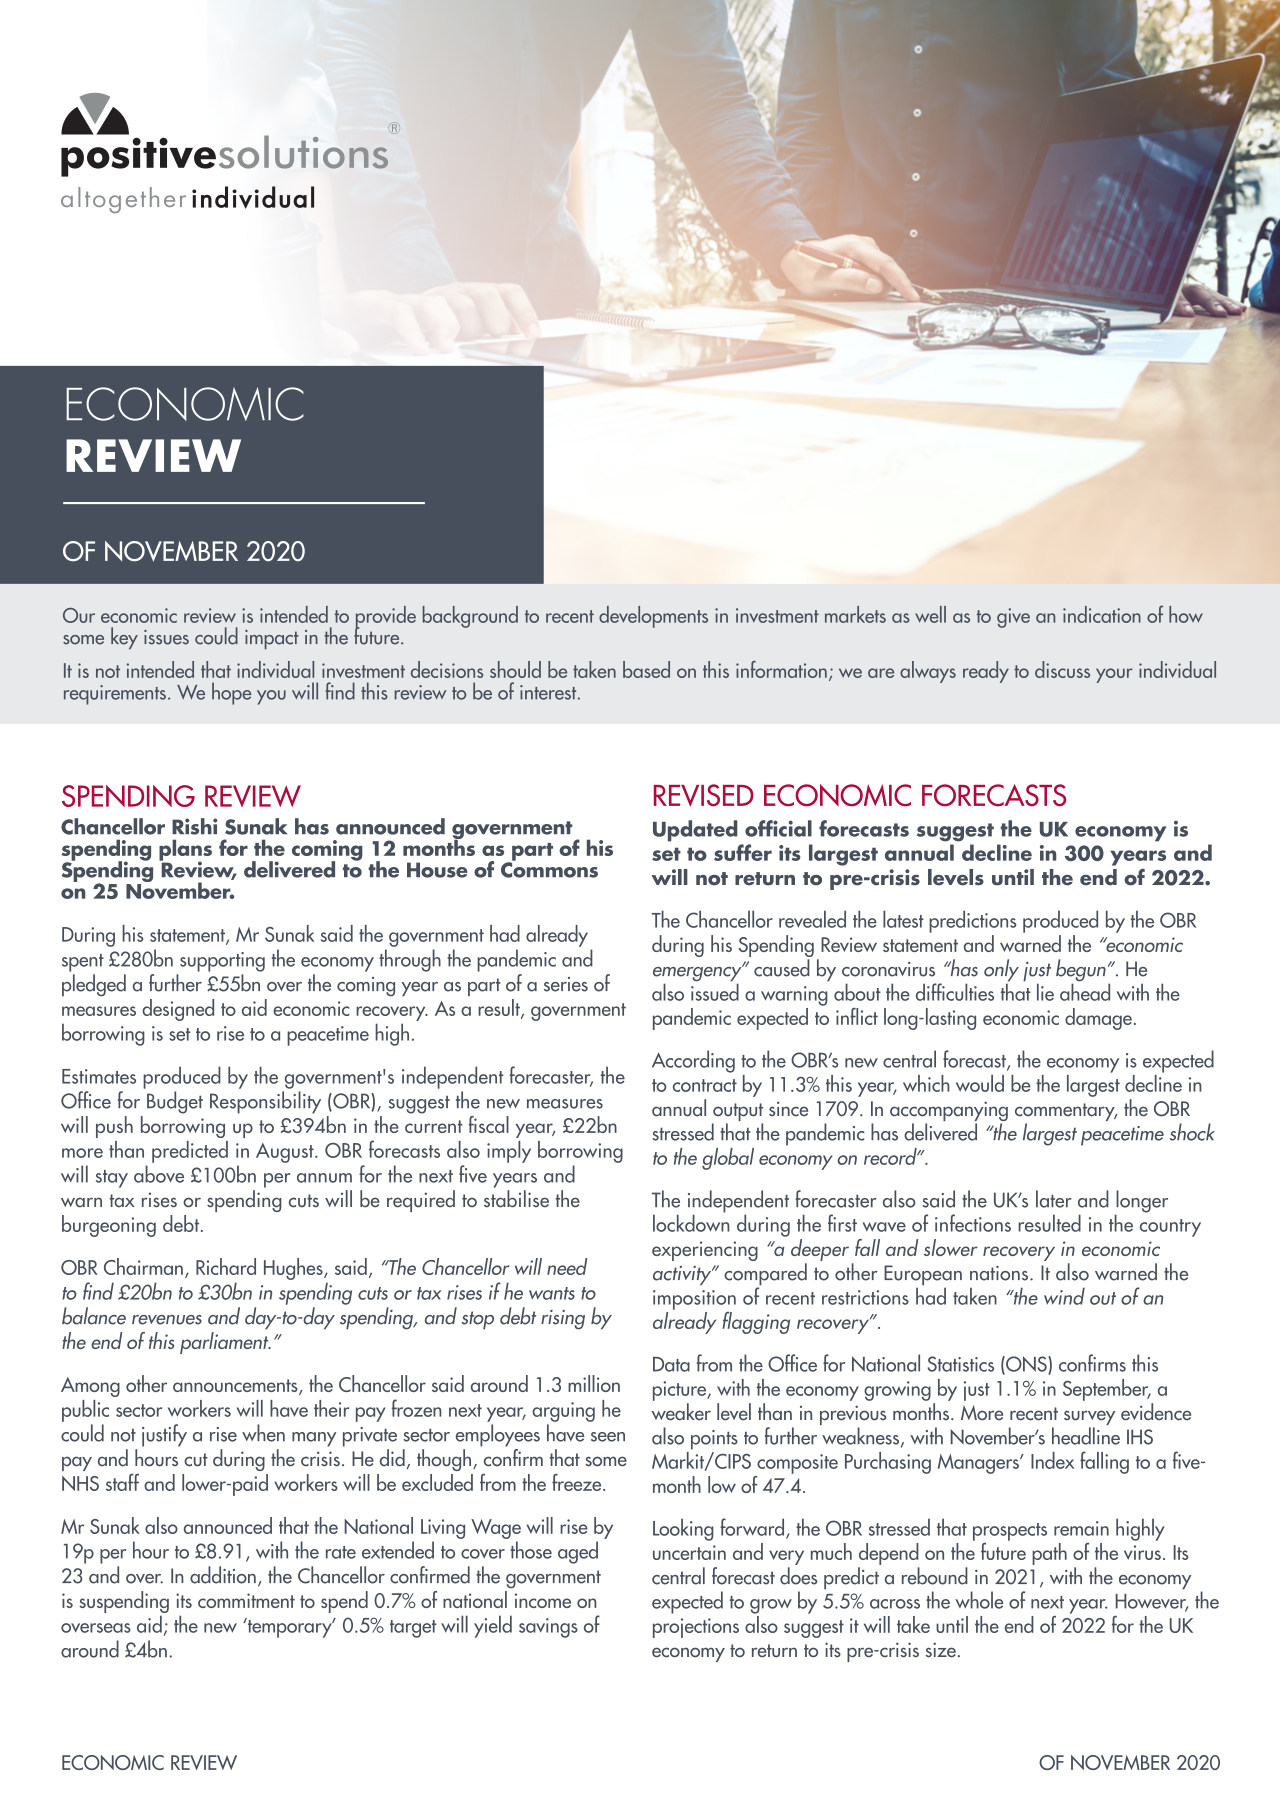 The image size is (1280, 1811). What do you see at coordinates (646, 669) in the image?
I see `based` at bounding box center [646, 669].
